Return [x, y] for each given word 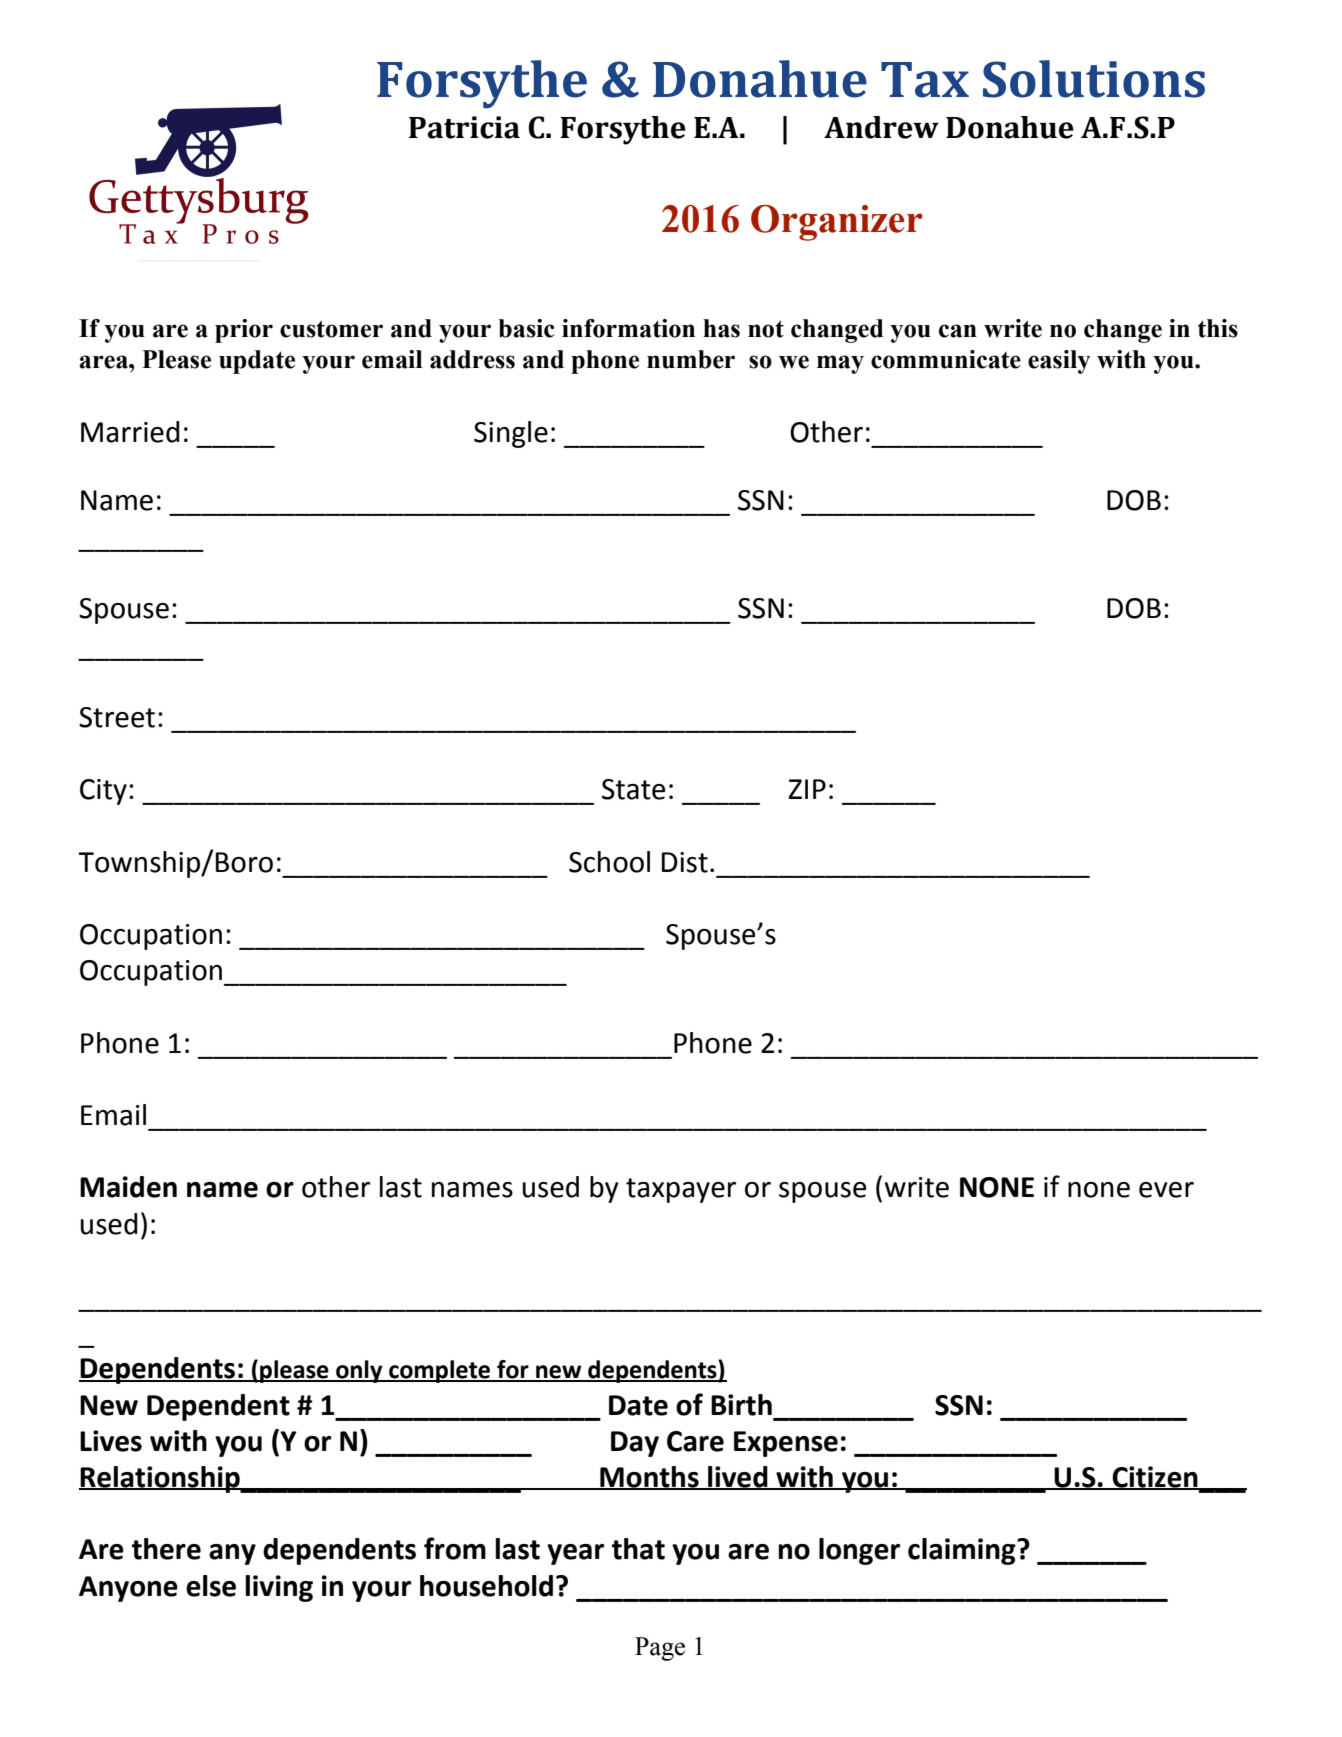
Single [511, 434]
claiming [963, 1551]
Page [660, 1649]
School [609, 862]
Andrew [881, 127]
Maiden [128, 1187]
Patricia [464, 127]
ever [1166, 1190]
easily [1059, 362]
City [103, 792]
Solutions [1094, 79]
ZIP [807, 789]
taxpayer [681, 1190]
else [211, 1586]
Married [130, 432]
